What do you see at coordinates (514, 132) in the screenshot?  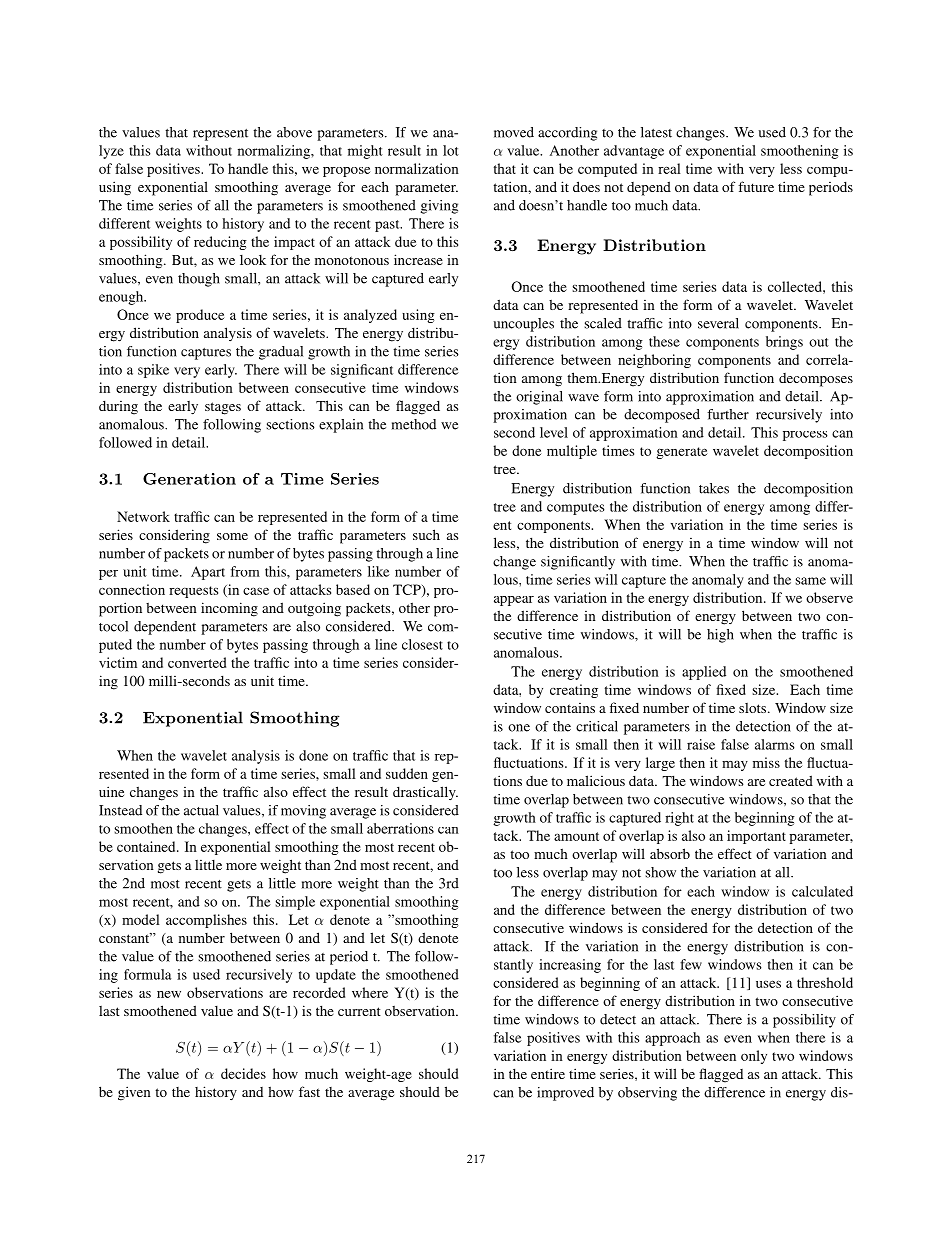 I see `moved` at bounding box center [514, 132].
